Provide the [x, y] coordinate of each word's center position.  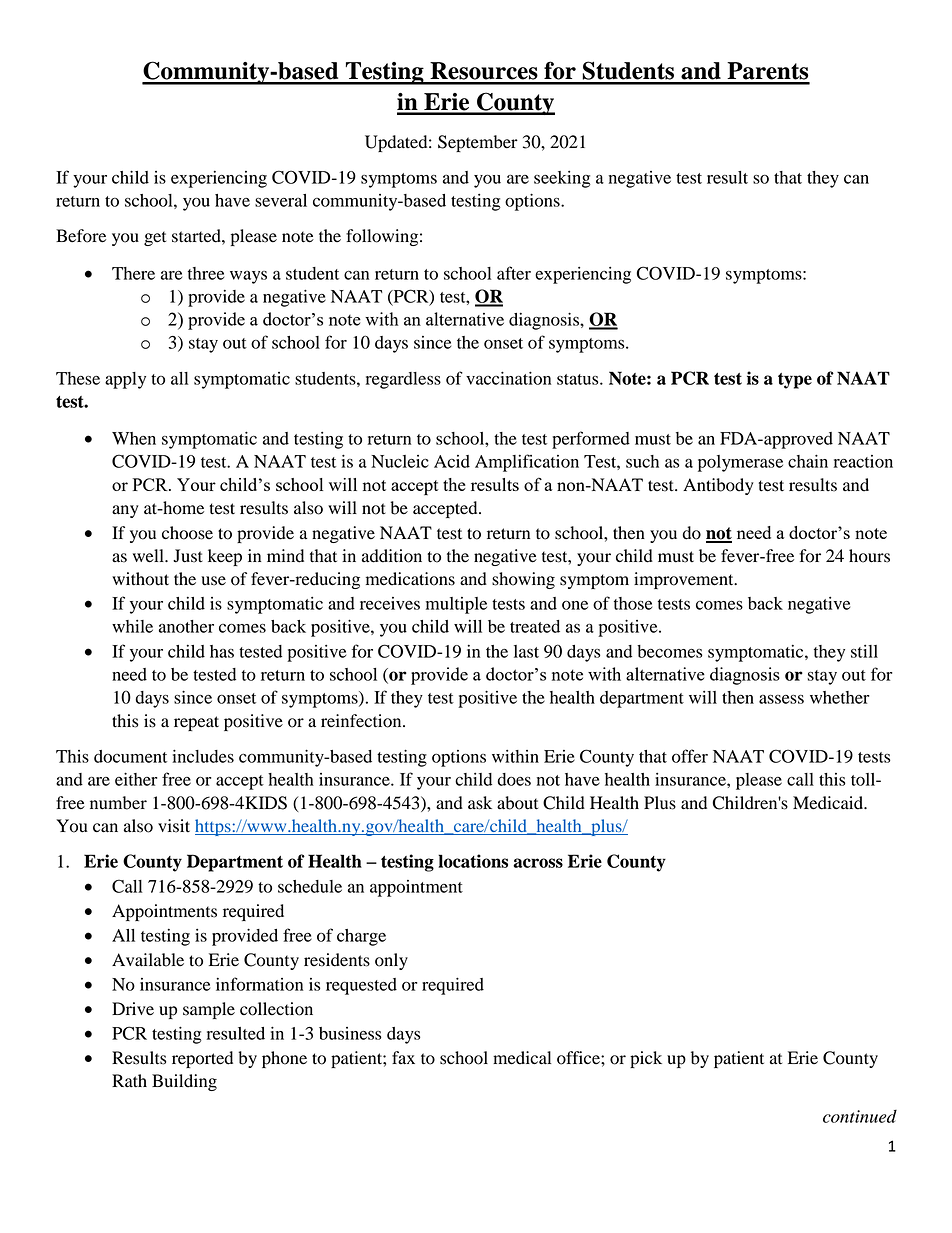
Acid [452, 461]
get [155, 238]
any [125, 511]
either [136, 779]
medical [522, 1058]
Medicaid [829, 803]
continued [860, 1116]
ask [480, 803]
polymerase [740, 463]
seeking [562, 179]
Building [184, 1082]
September [478, 143]
